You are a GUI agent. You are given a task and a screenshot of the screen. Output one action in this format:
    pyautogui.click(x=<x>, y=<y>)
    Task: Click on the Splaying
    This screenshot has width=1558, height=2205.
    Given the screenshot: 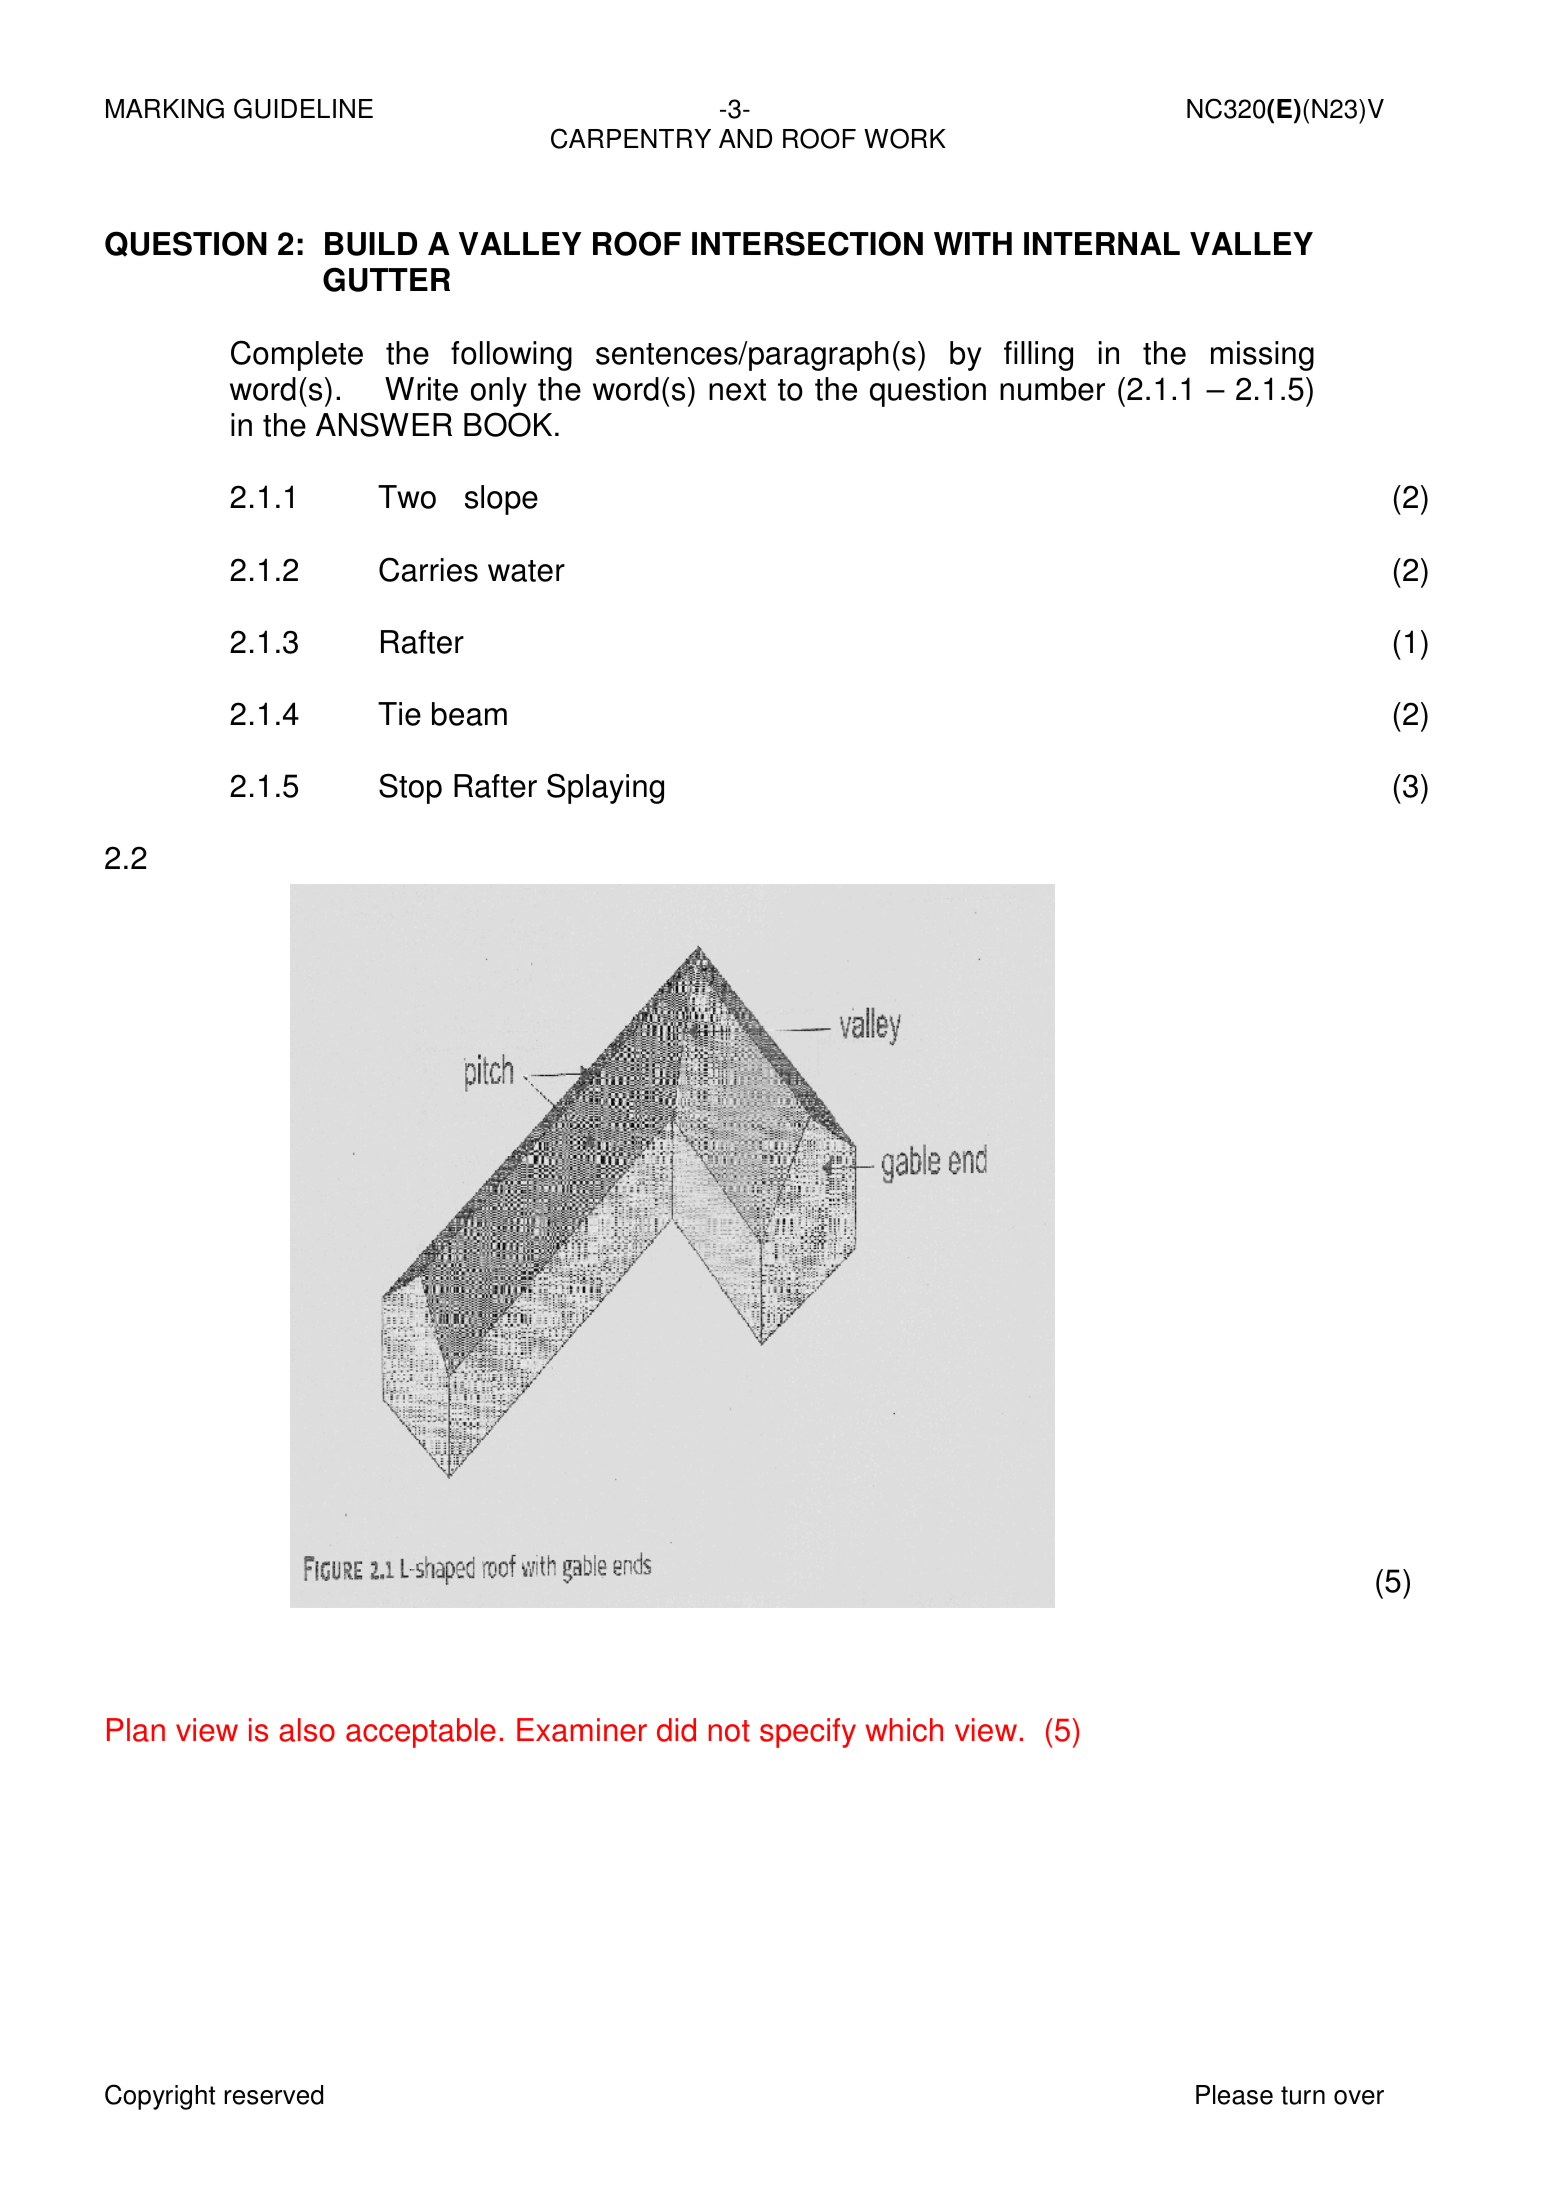 What is the action you would take?
    pyautogui.click(x=605, y=788)
